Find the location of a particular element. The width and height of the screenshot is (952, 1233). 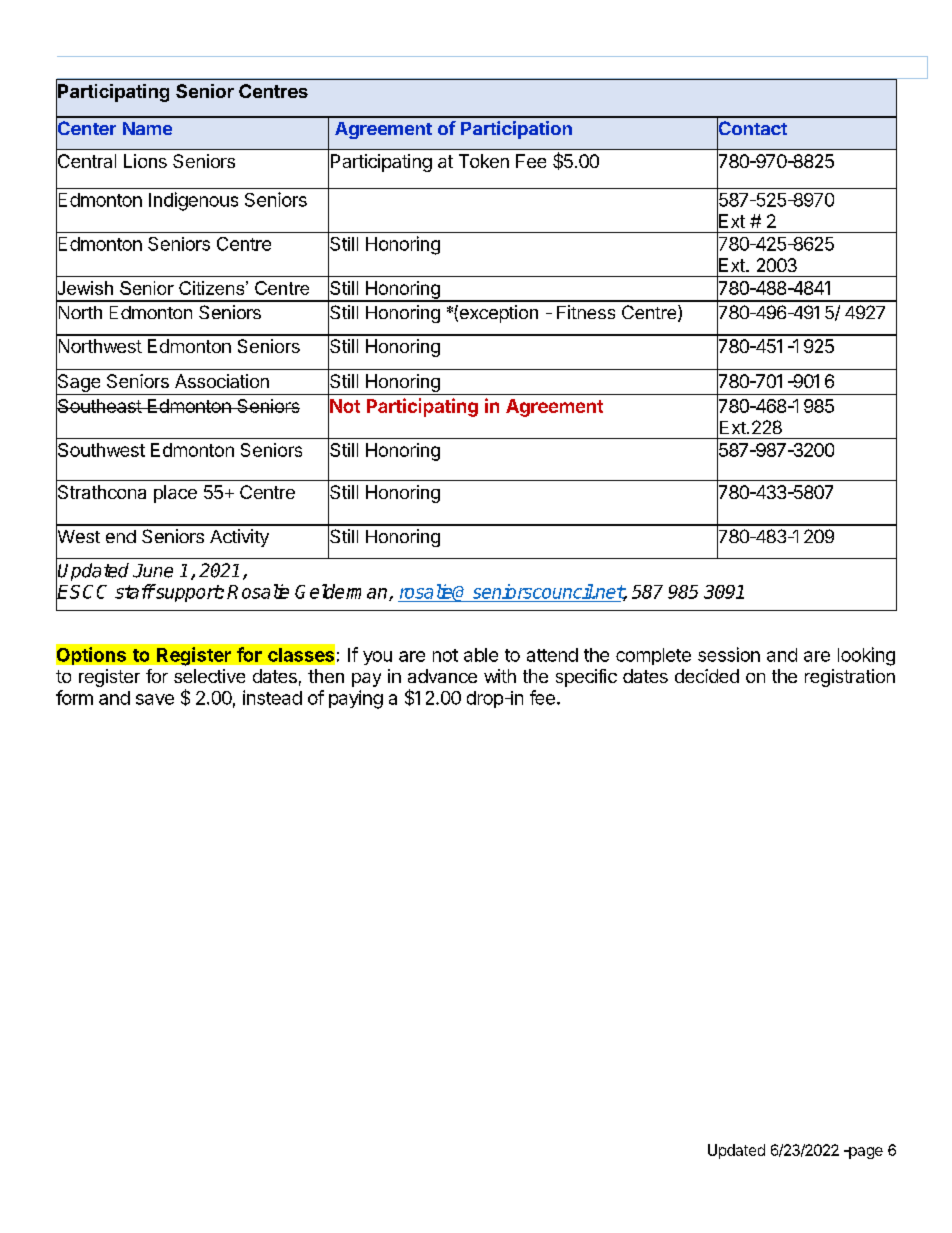

Participation is located at coordinates (516, 130).
